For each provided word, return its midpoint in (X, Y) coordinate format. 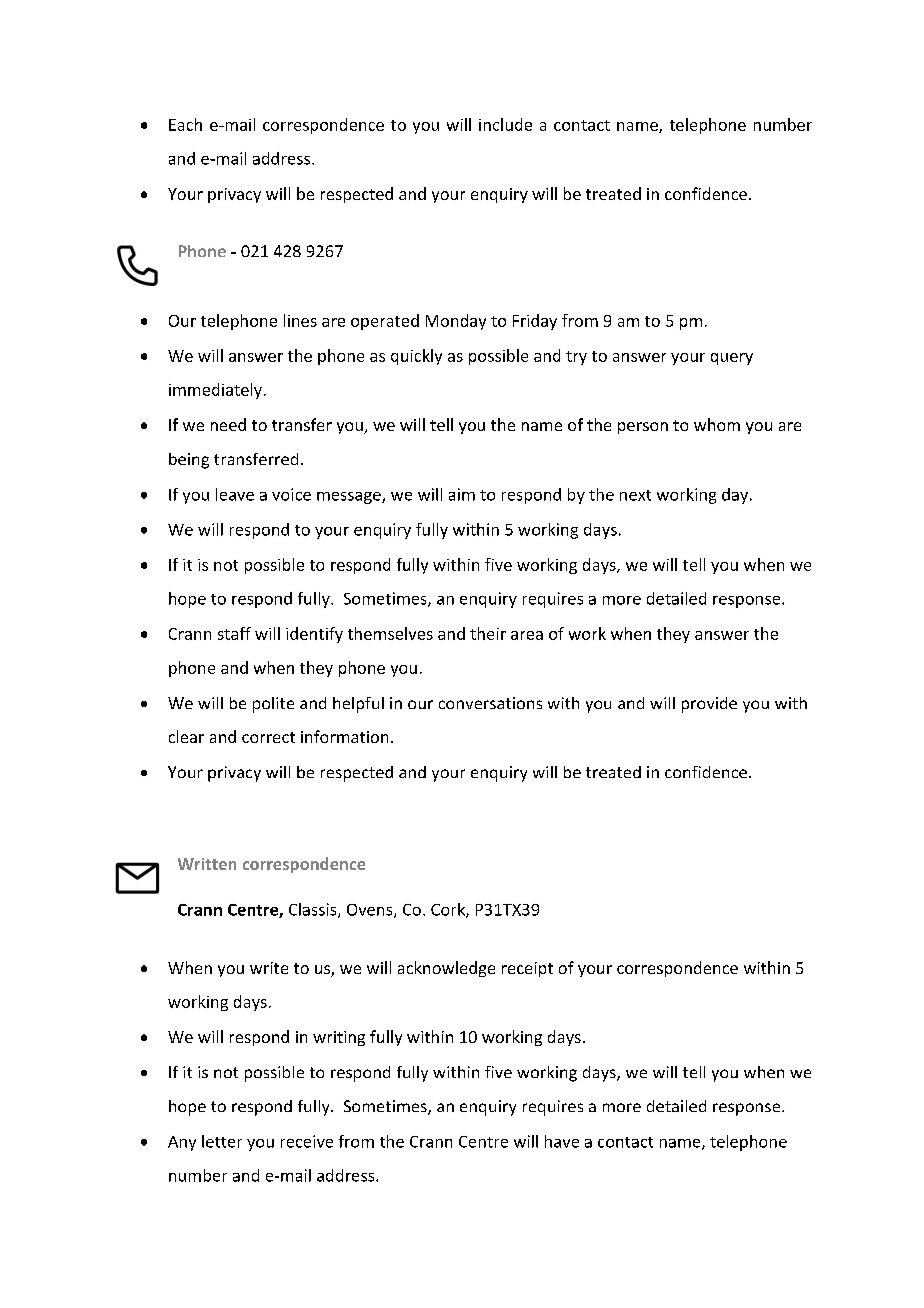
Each (185, 124)
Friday (535, 322)
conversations (490, 703)
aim (462, 494)
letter (222, 1141)
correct (268, 737)
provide (709, 705)
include (505, 124)
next (635, 495)
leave (235, 494)
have (562, 1141)
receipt (527, 969)
